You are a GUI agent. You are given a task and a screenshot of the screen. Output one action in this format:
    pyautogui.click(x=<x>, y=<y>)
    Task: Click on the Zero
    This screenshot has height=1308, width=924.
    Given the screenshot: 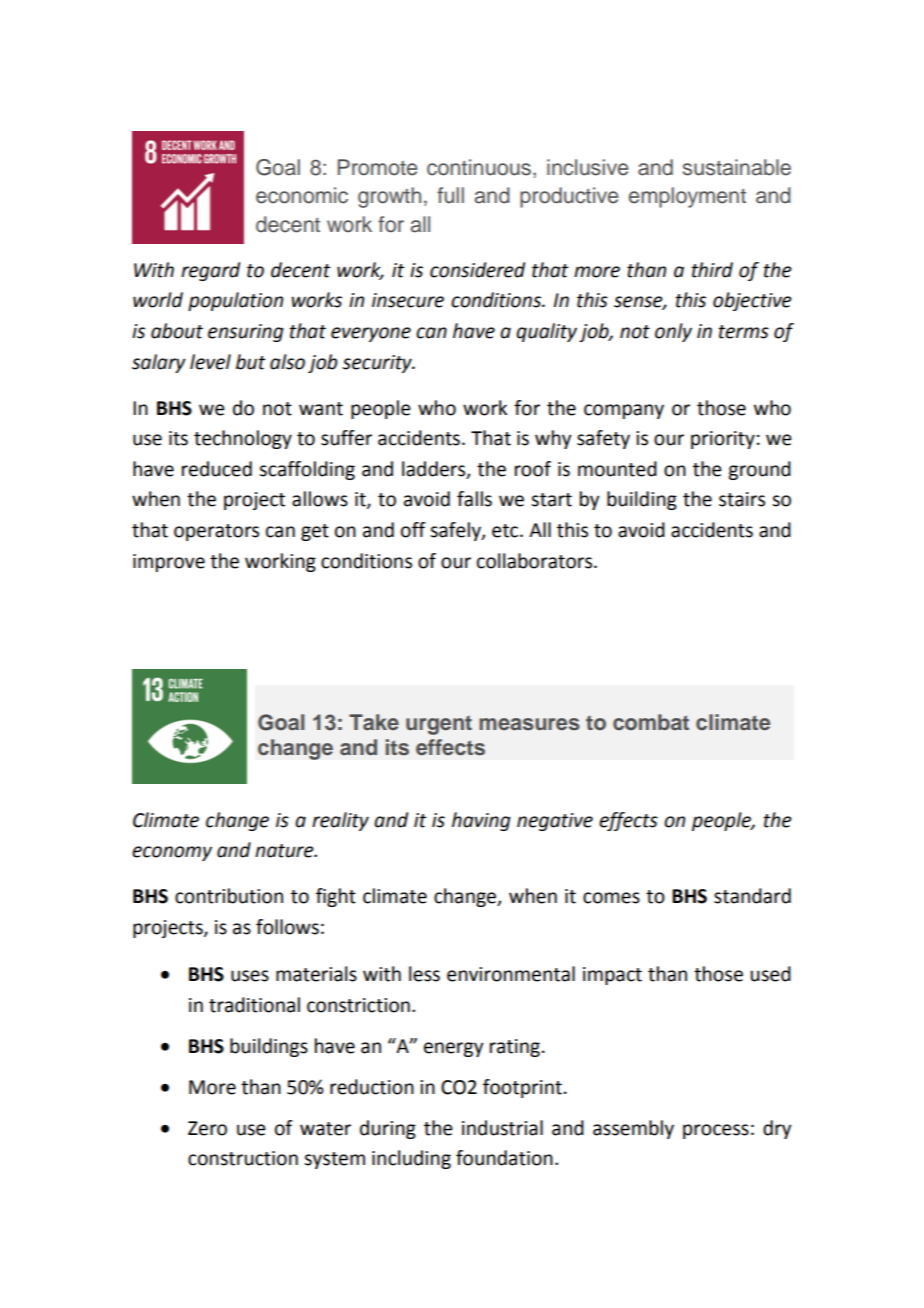 What is the action you would take?
    pyautogui.click(x=207, y=1128)
